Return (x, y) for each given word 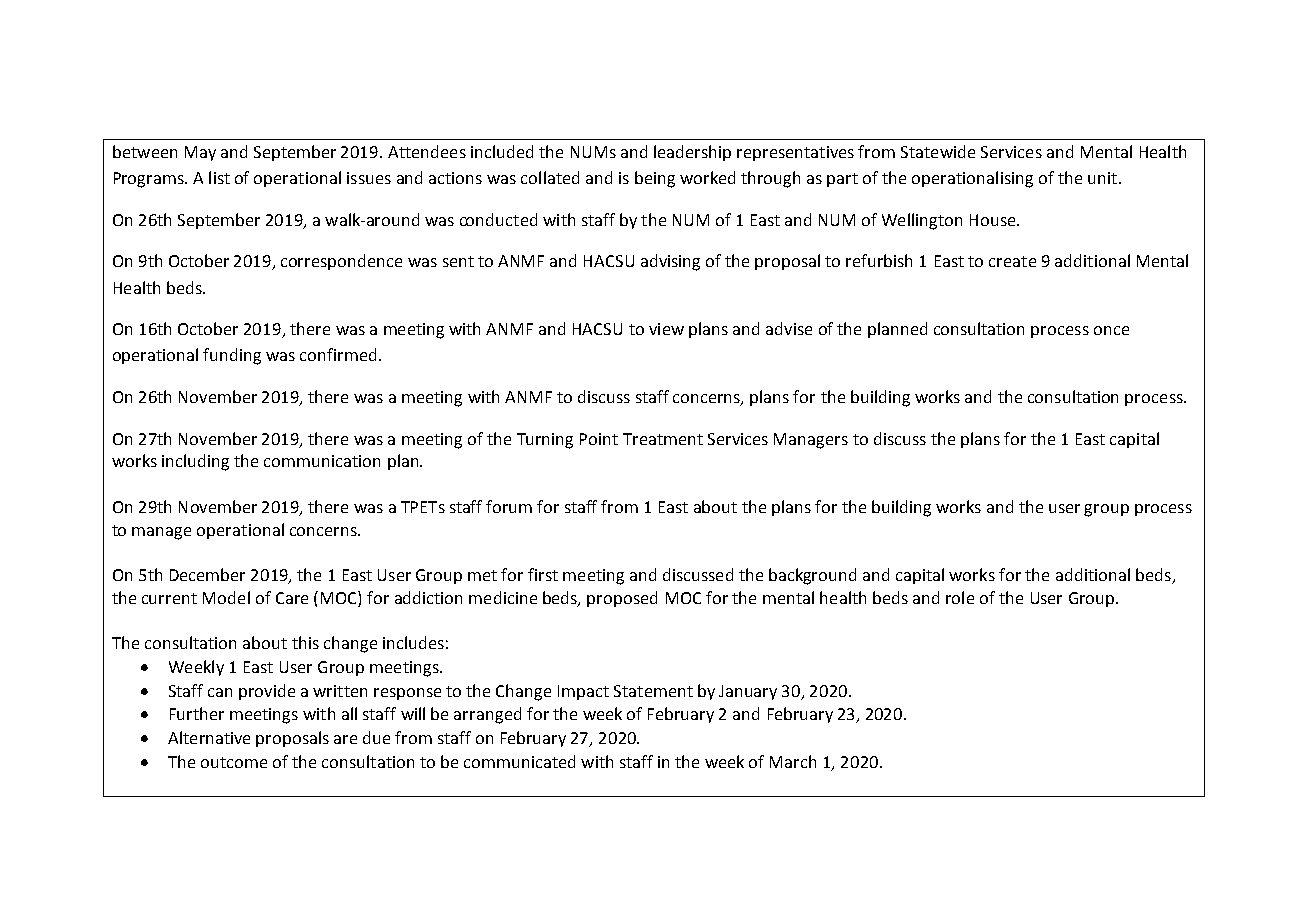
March (793, 761)
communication (322, 461)
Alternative (209, 737)
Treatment (663, 439)
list (219, 177)
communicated (519, 761)
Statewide (938, 151)
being (655, 179)
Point (599, 439)
